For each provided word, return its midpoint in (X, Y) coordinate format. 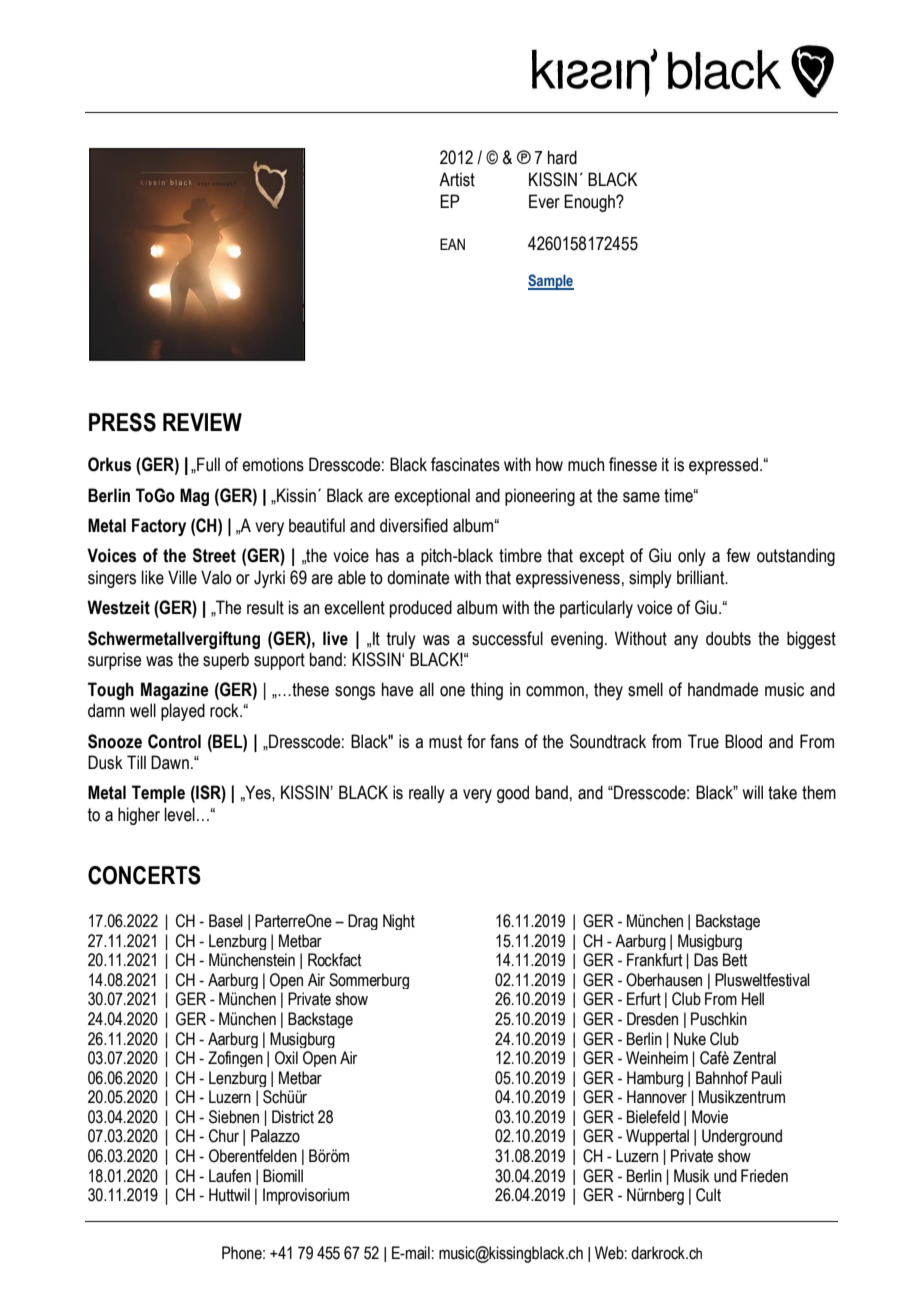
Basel (226, 921)
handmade (723, 689)
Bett (735, 960)
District (293, 1117)
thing (487, 691)
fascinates (465, 464)
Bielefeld (653, 1117)
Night (399, 922)
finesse (633, 464)
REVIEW (202, 422)
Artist (457, 179)
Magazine (175, 691)
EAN (452, 244)
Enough (590, 203)
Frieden (764, 1176)
